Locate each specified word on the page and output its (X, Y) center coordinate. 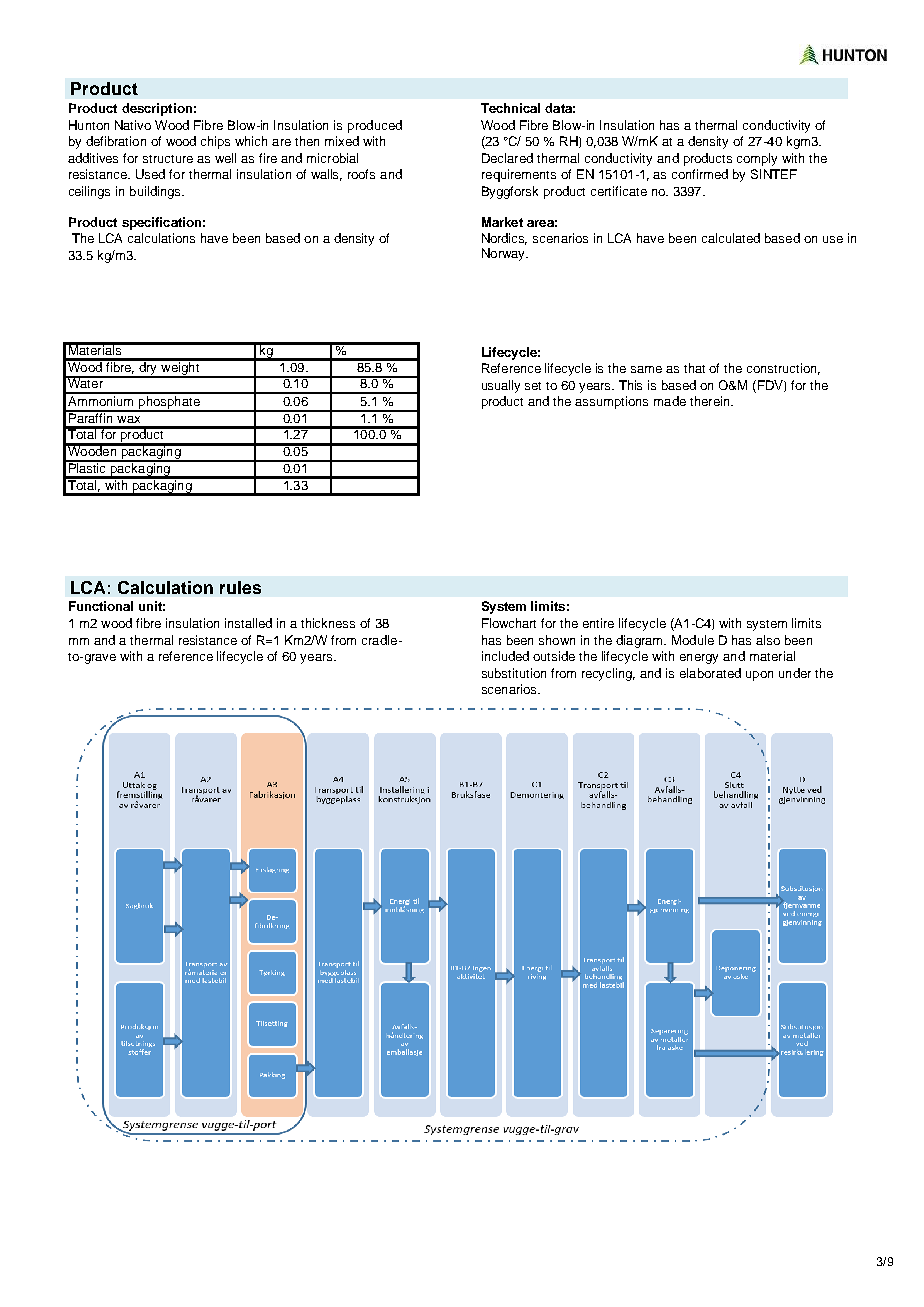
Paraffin (91, 416)
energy (699, 659)
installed (248, 623)
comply (757, 159)
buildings (156, 192)
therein (711, 401)
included (505, 656)
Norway (505, 254)
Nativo (133, 125)
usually (501, 386)
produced (375, 126)
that (694, 368)
